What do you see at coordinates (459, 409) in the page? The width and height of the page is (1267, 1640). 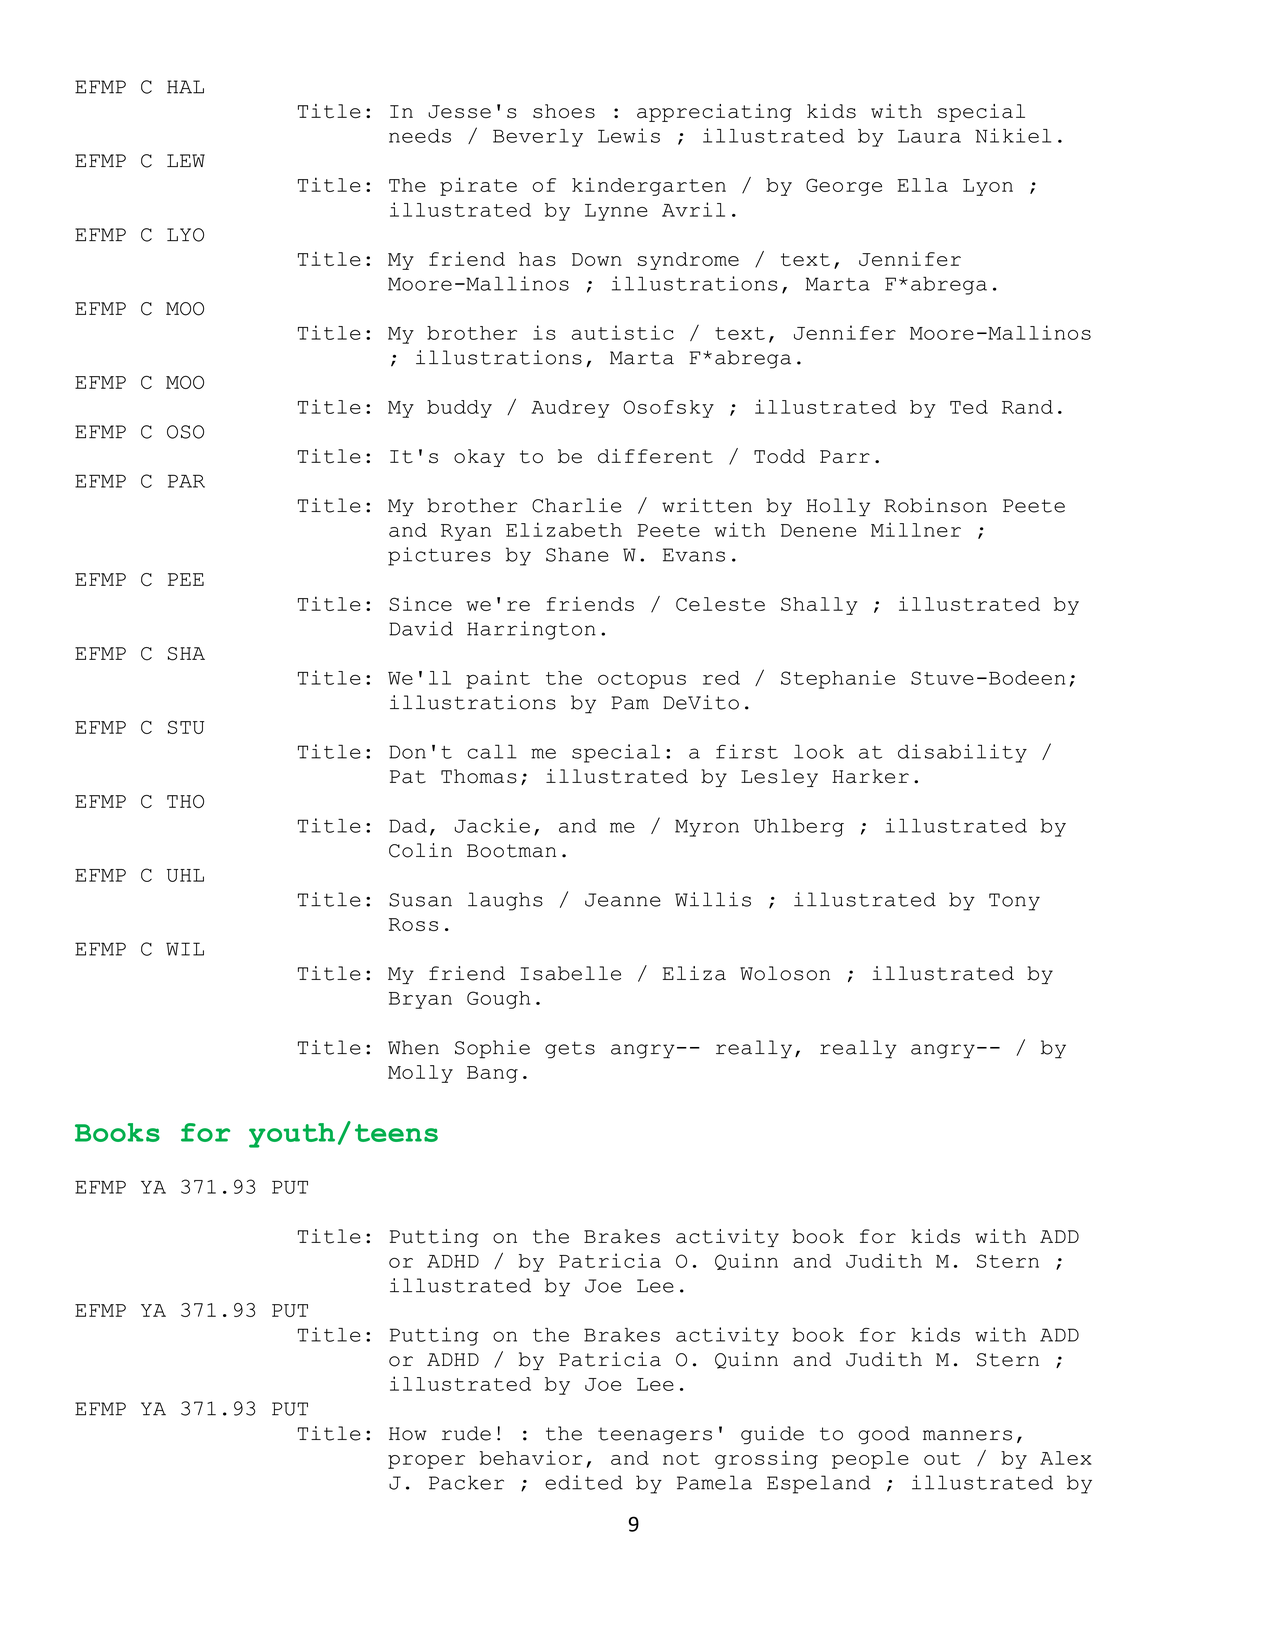 I see `buddy` at bounding box center [459, 409].
